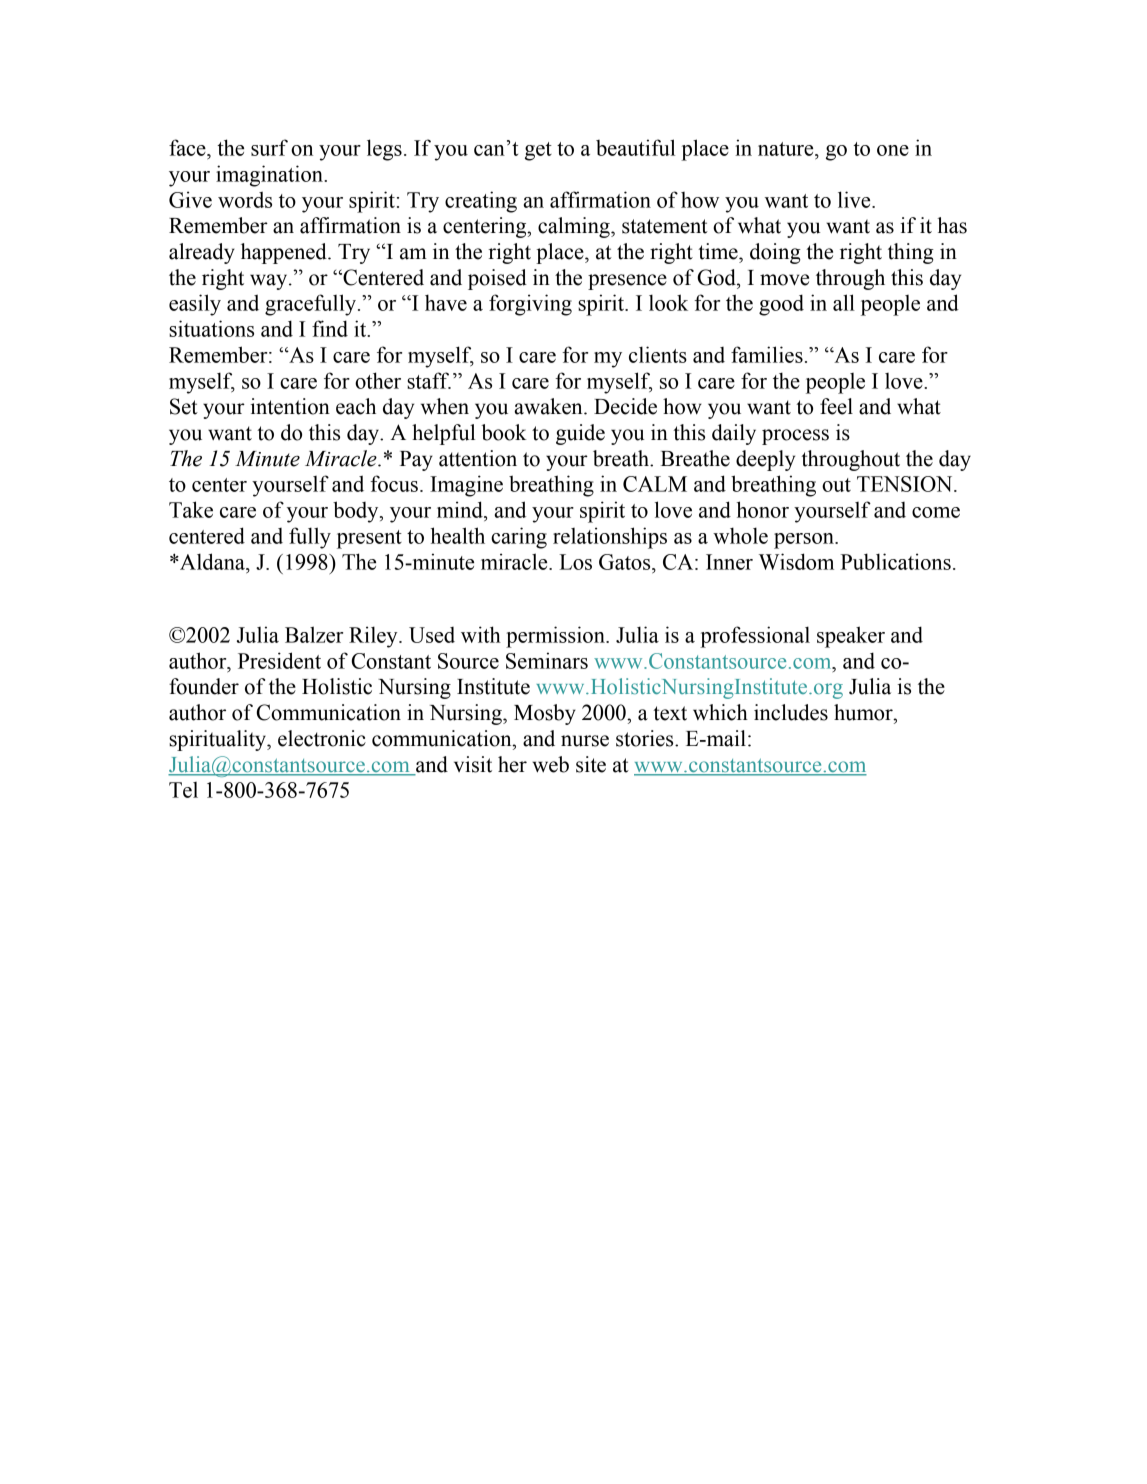  What do you see at coordinates (538, 151) in the image?
I see `get` at bounding box center [538, 151].
